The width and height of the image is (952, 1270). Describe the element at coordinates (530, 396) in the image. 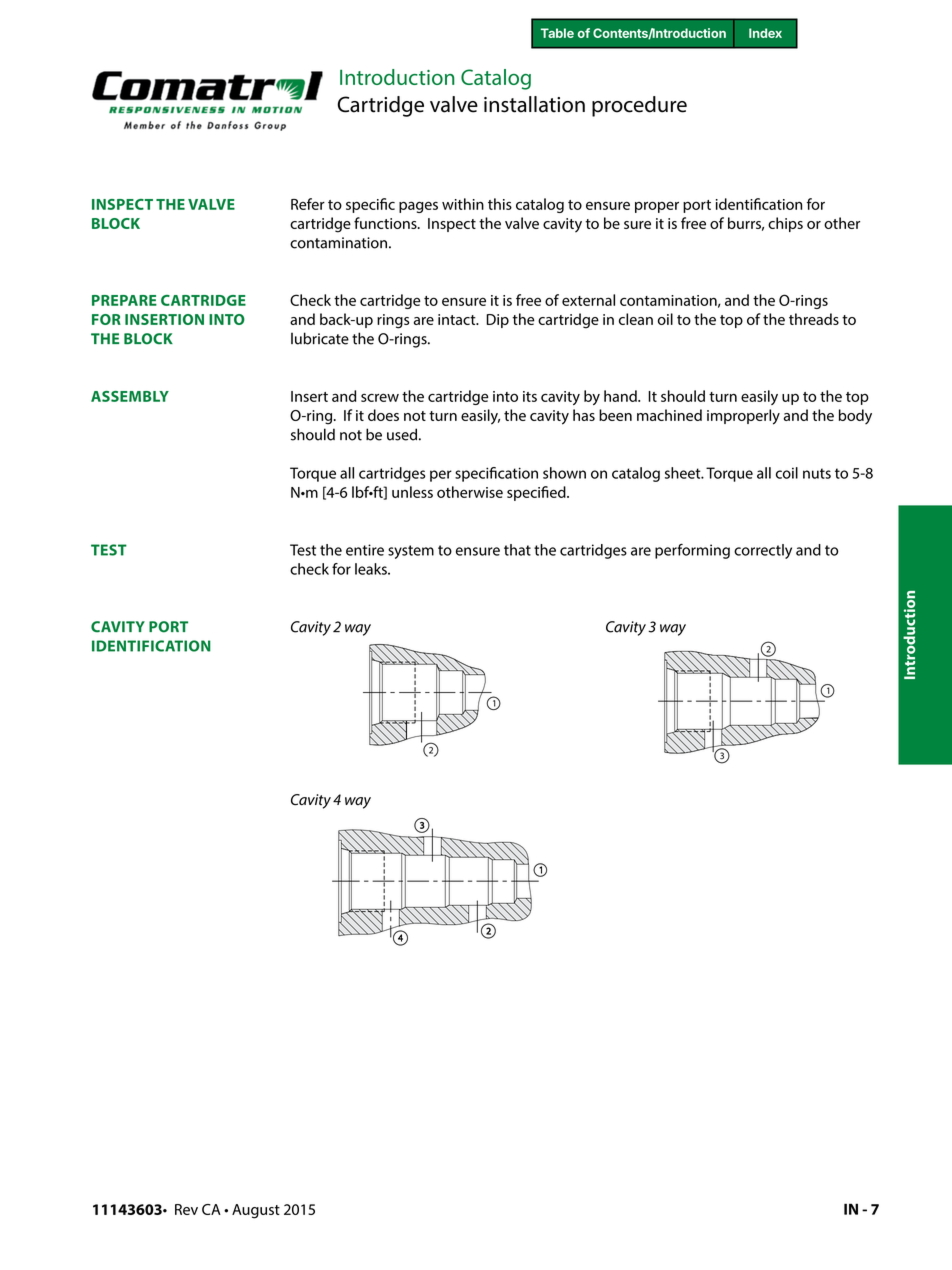

I see `its` at that location.
